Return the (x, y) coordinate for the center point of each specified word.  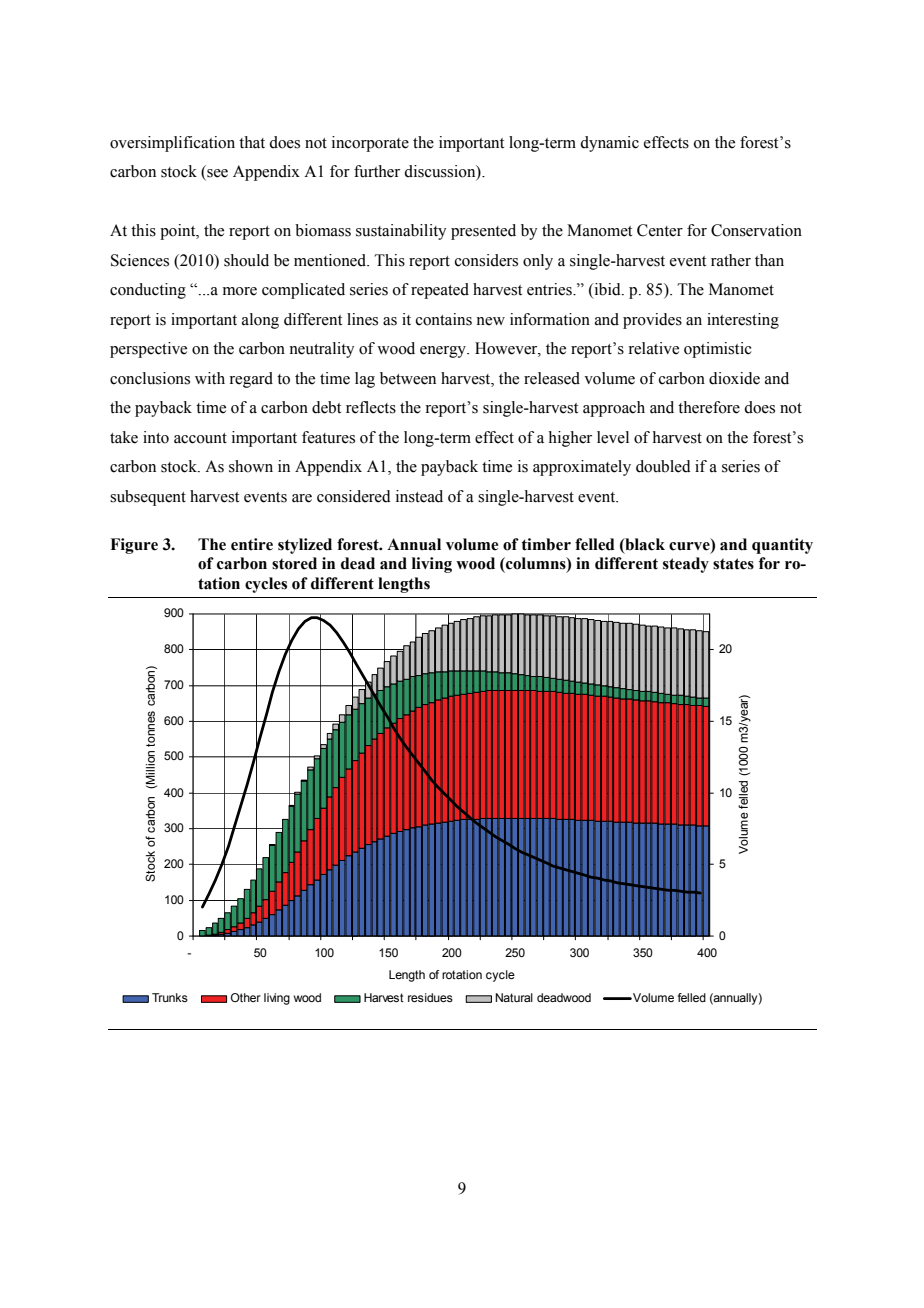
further (377, 171)
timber (546, 544)
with (210, 378)
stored (294, 563)
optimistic (718, 350)
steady (686, 565)
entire (252, 544)
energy (444, 352)
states (733, 564)
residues (430, 997)
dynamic (609, 144)
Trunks (170, 997)
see (216, 174)
